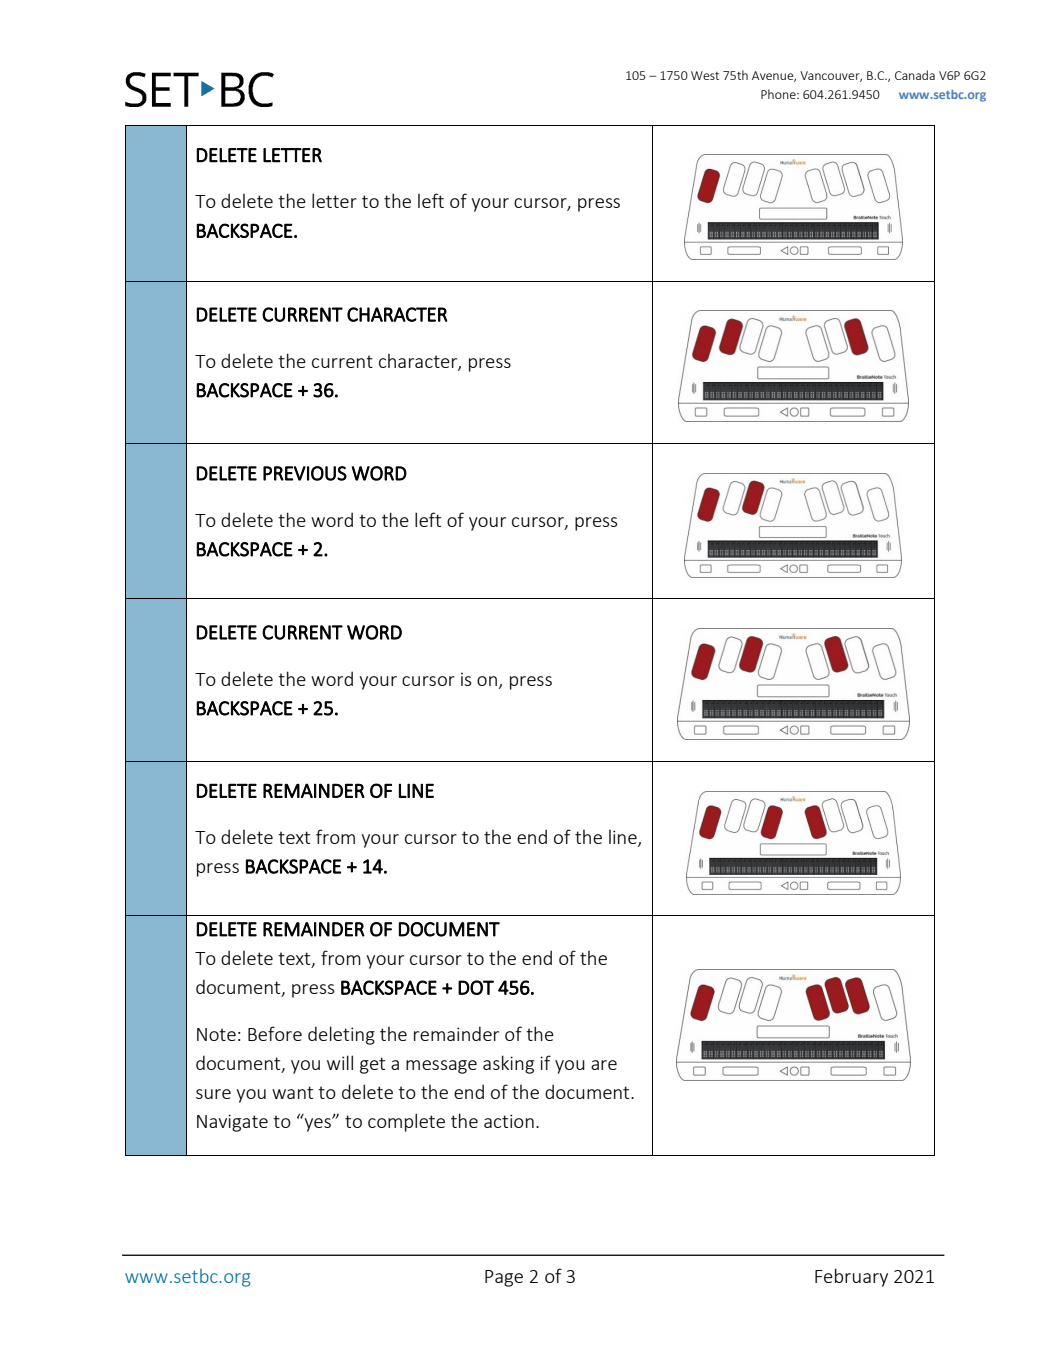 This screenshot has height=1372, width=1060. What do you see at coordinates (915, 75) in the screenshot?
I see `Canada` at bounding box center [915, 75].
